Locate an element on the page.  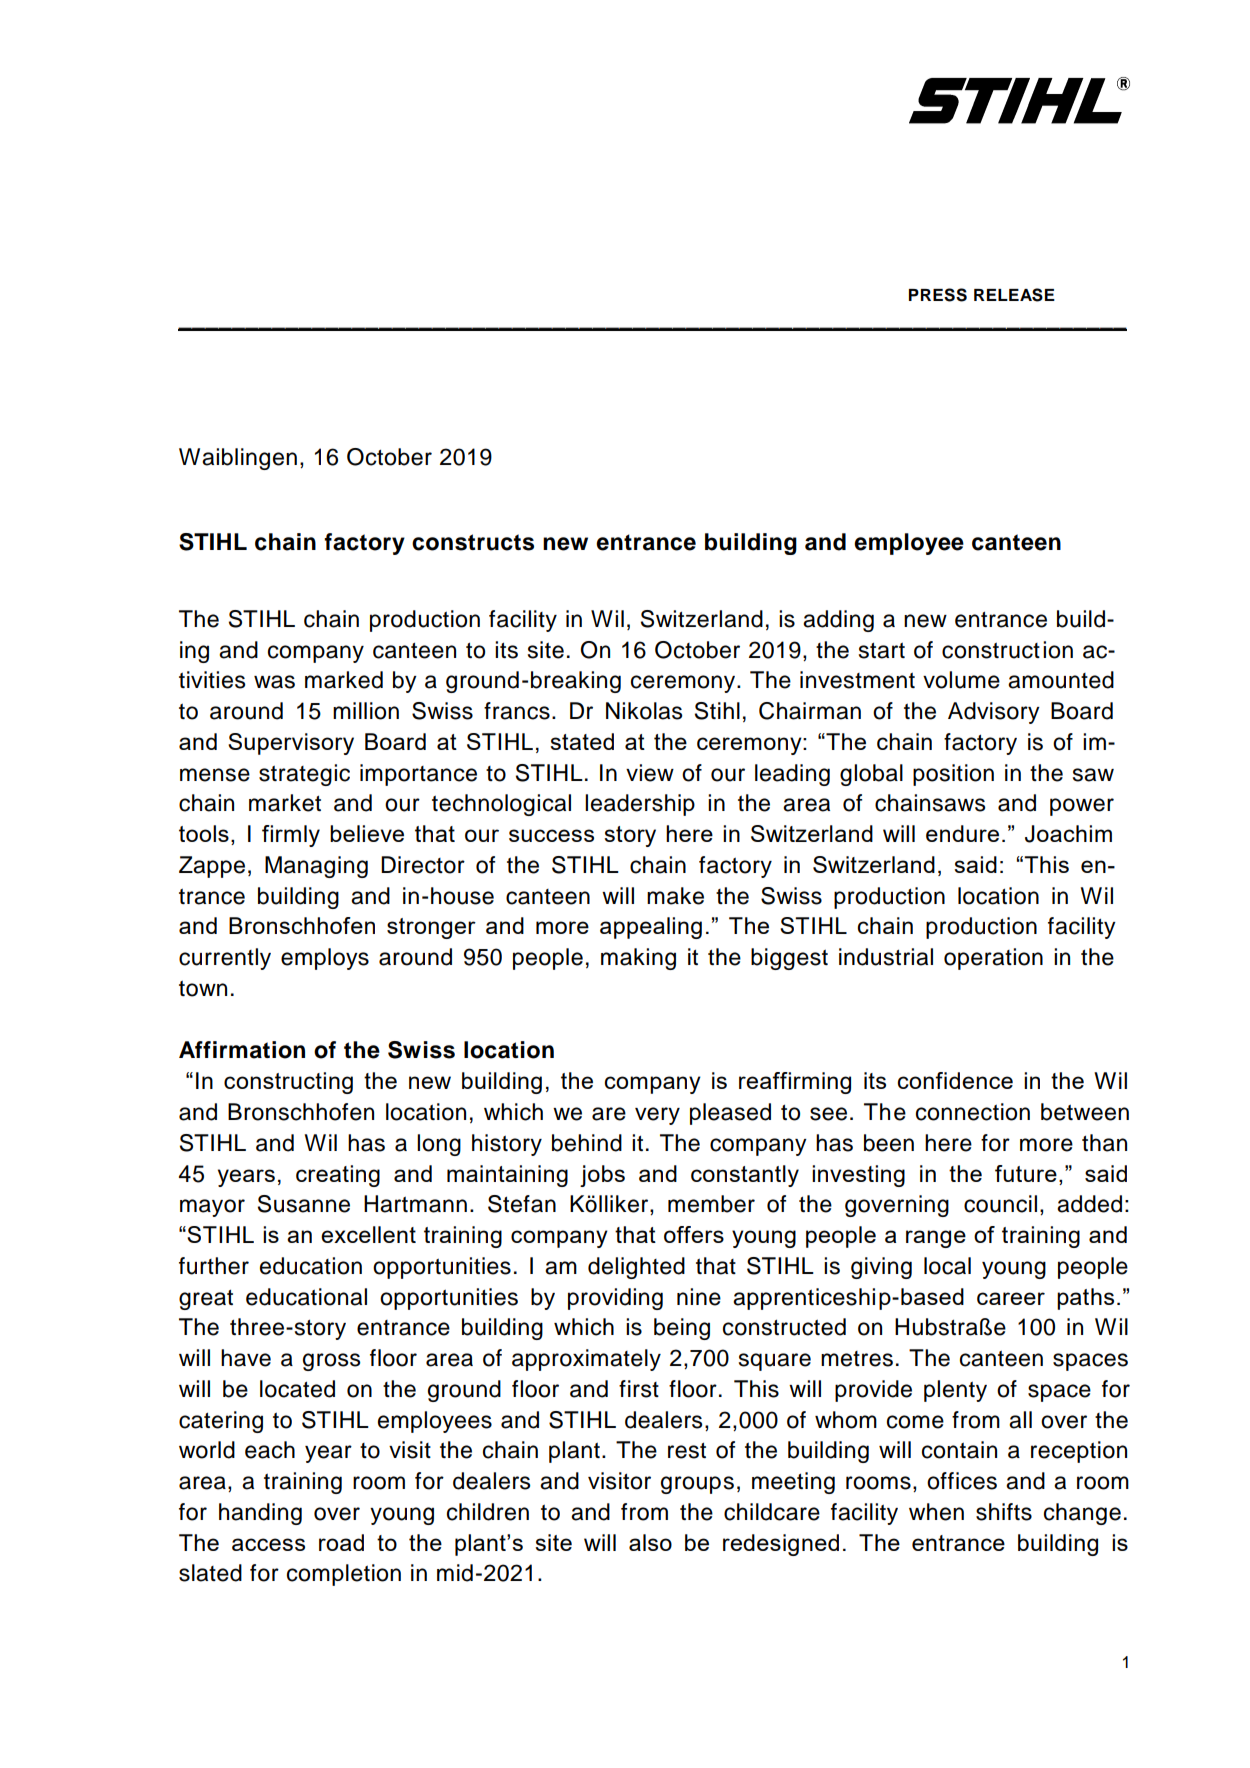
Supervisory is located at coordinates (291, 744).
